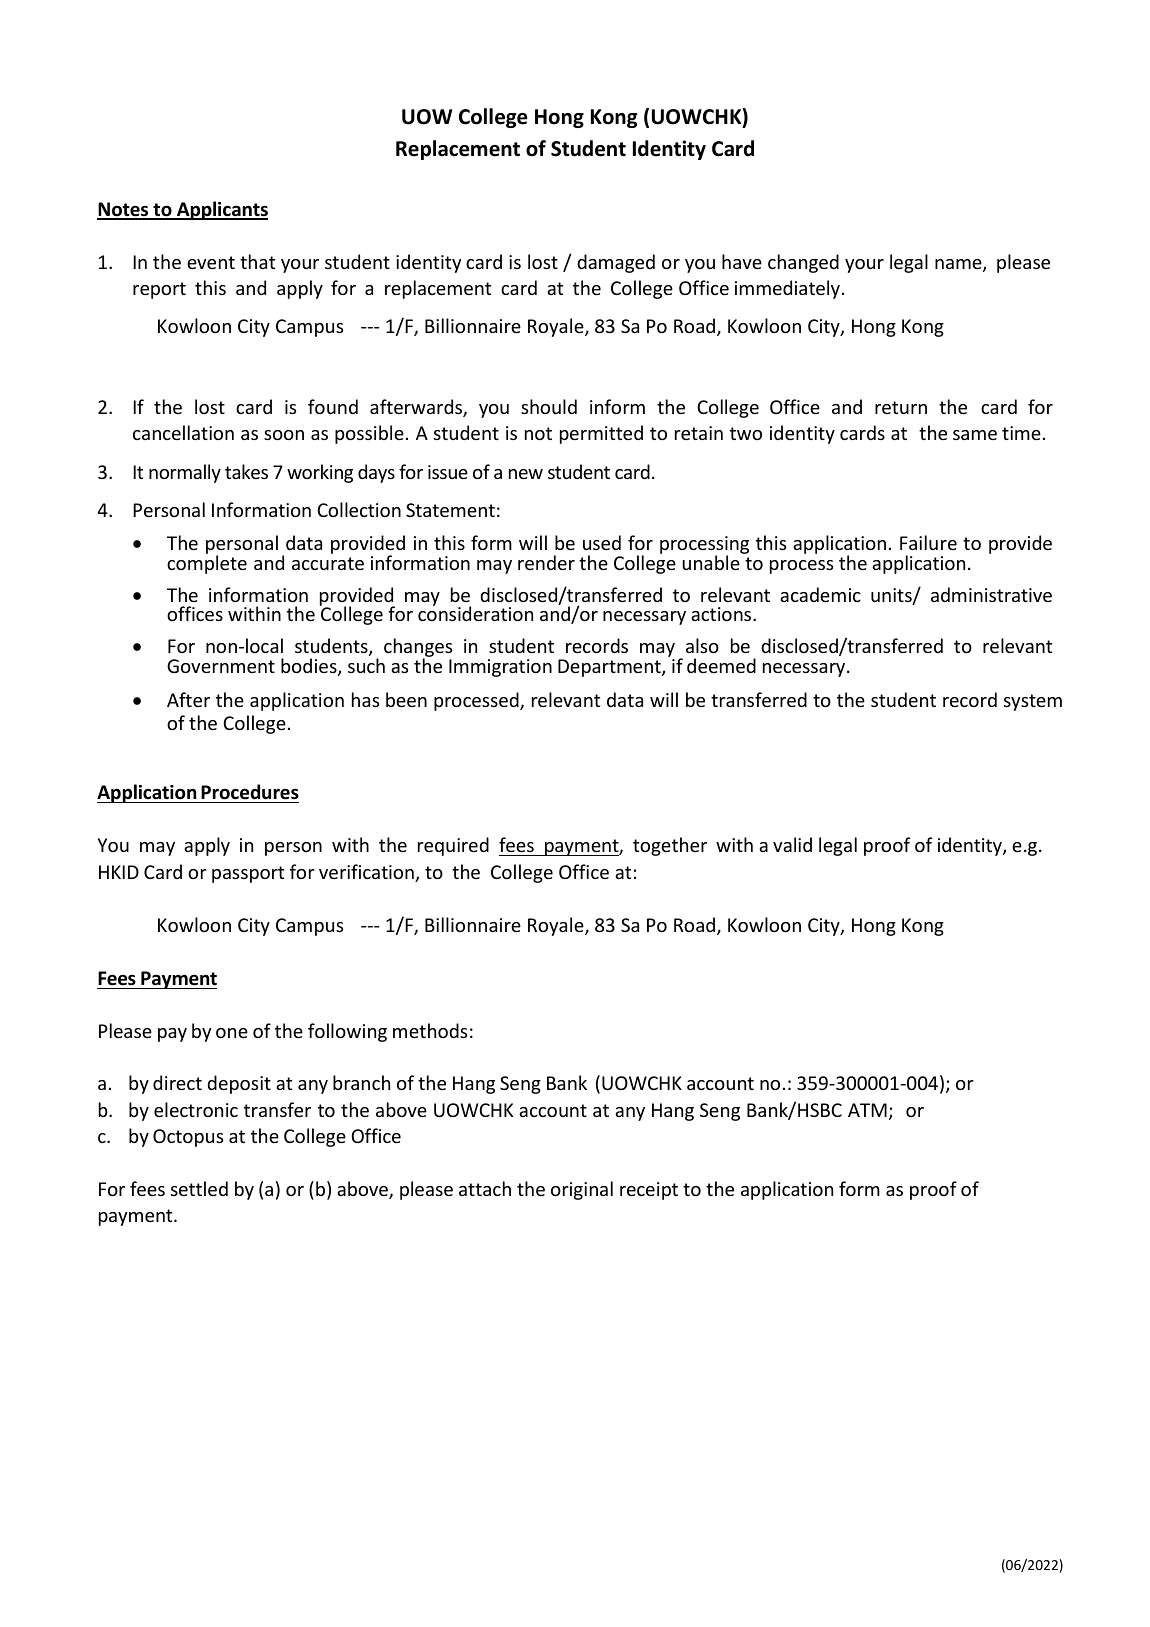 This screenshot has height=1627, width=1150. I want to click on damaged, so click(616, 263).
